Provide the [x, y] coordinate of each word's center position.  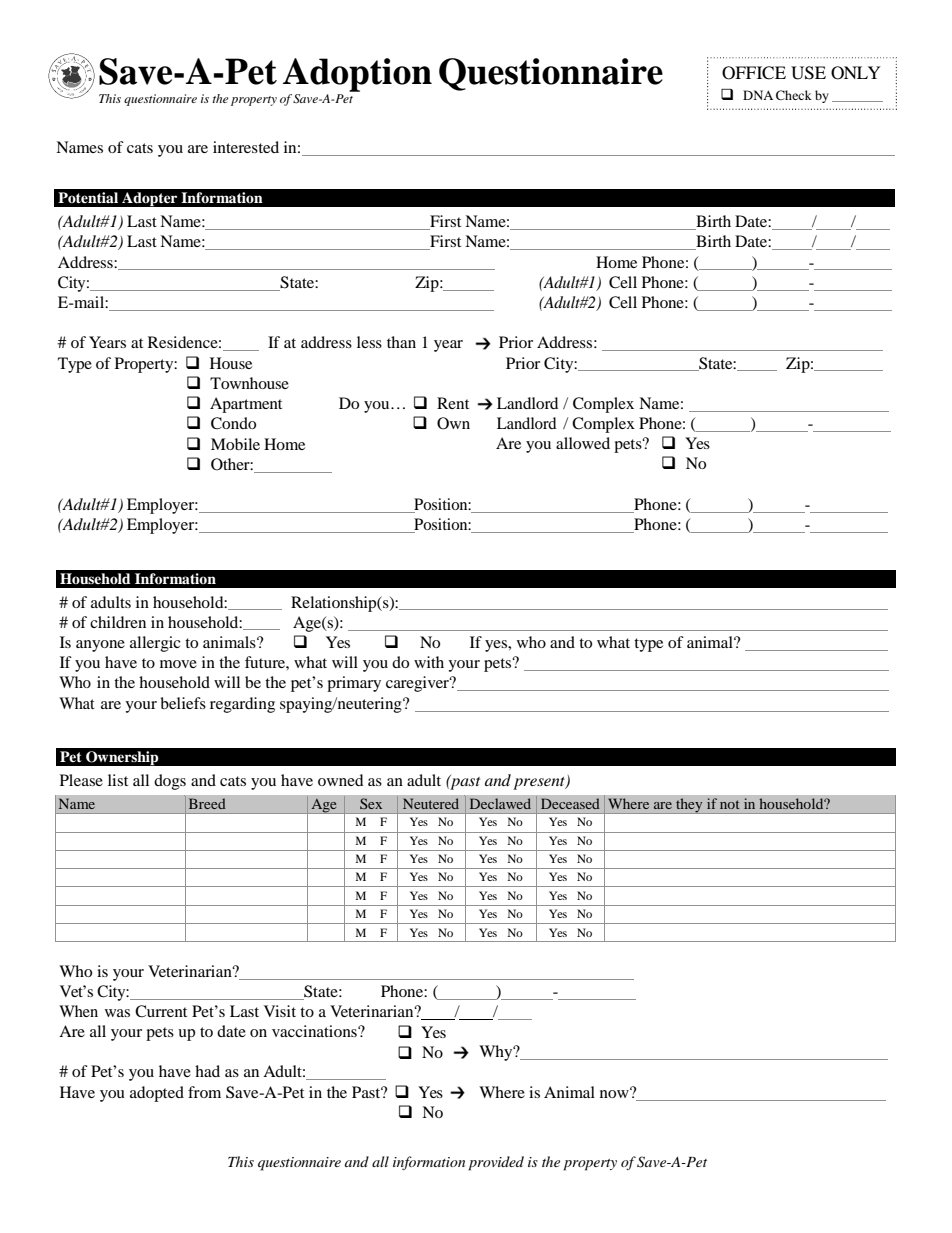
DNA [758, 95]
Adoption [357, 75]
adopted [157, 1094]
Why [497, 1053]
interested [246, 147]
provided [496, 1163]
